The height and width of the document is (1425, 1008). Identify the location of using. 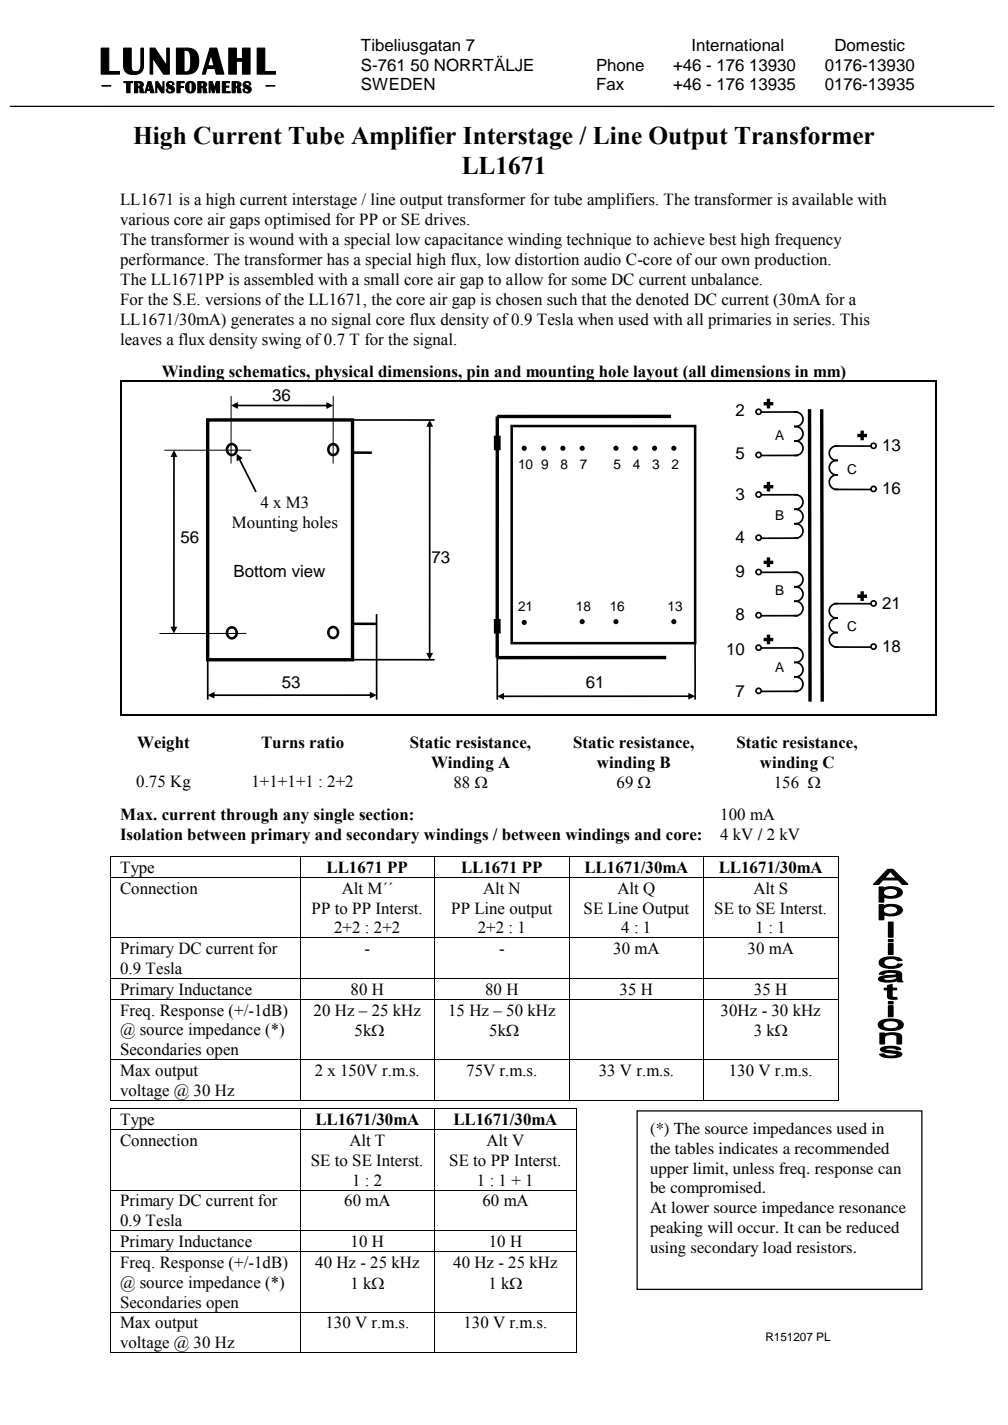
(668, 1249).
